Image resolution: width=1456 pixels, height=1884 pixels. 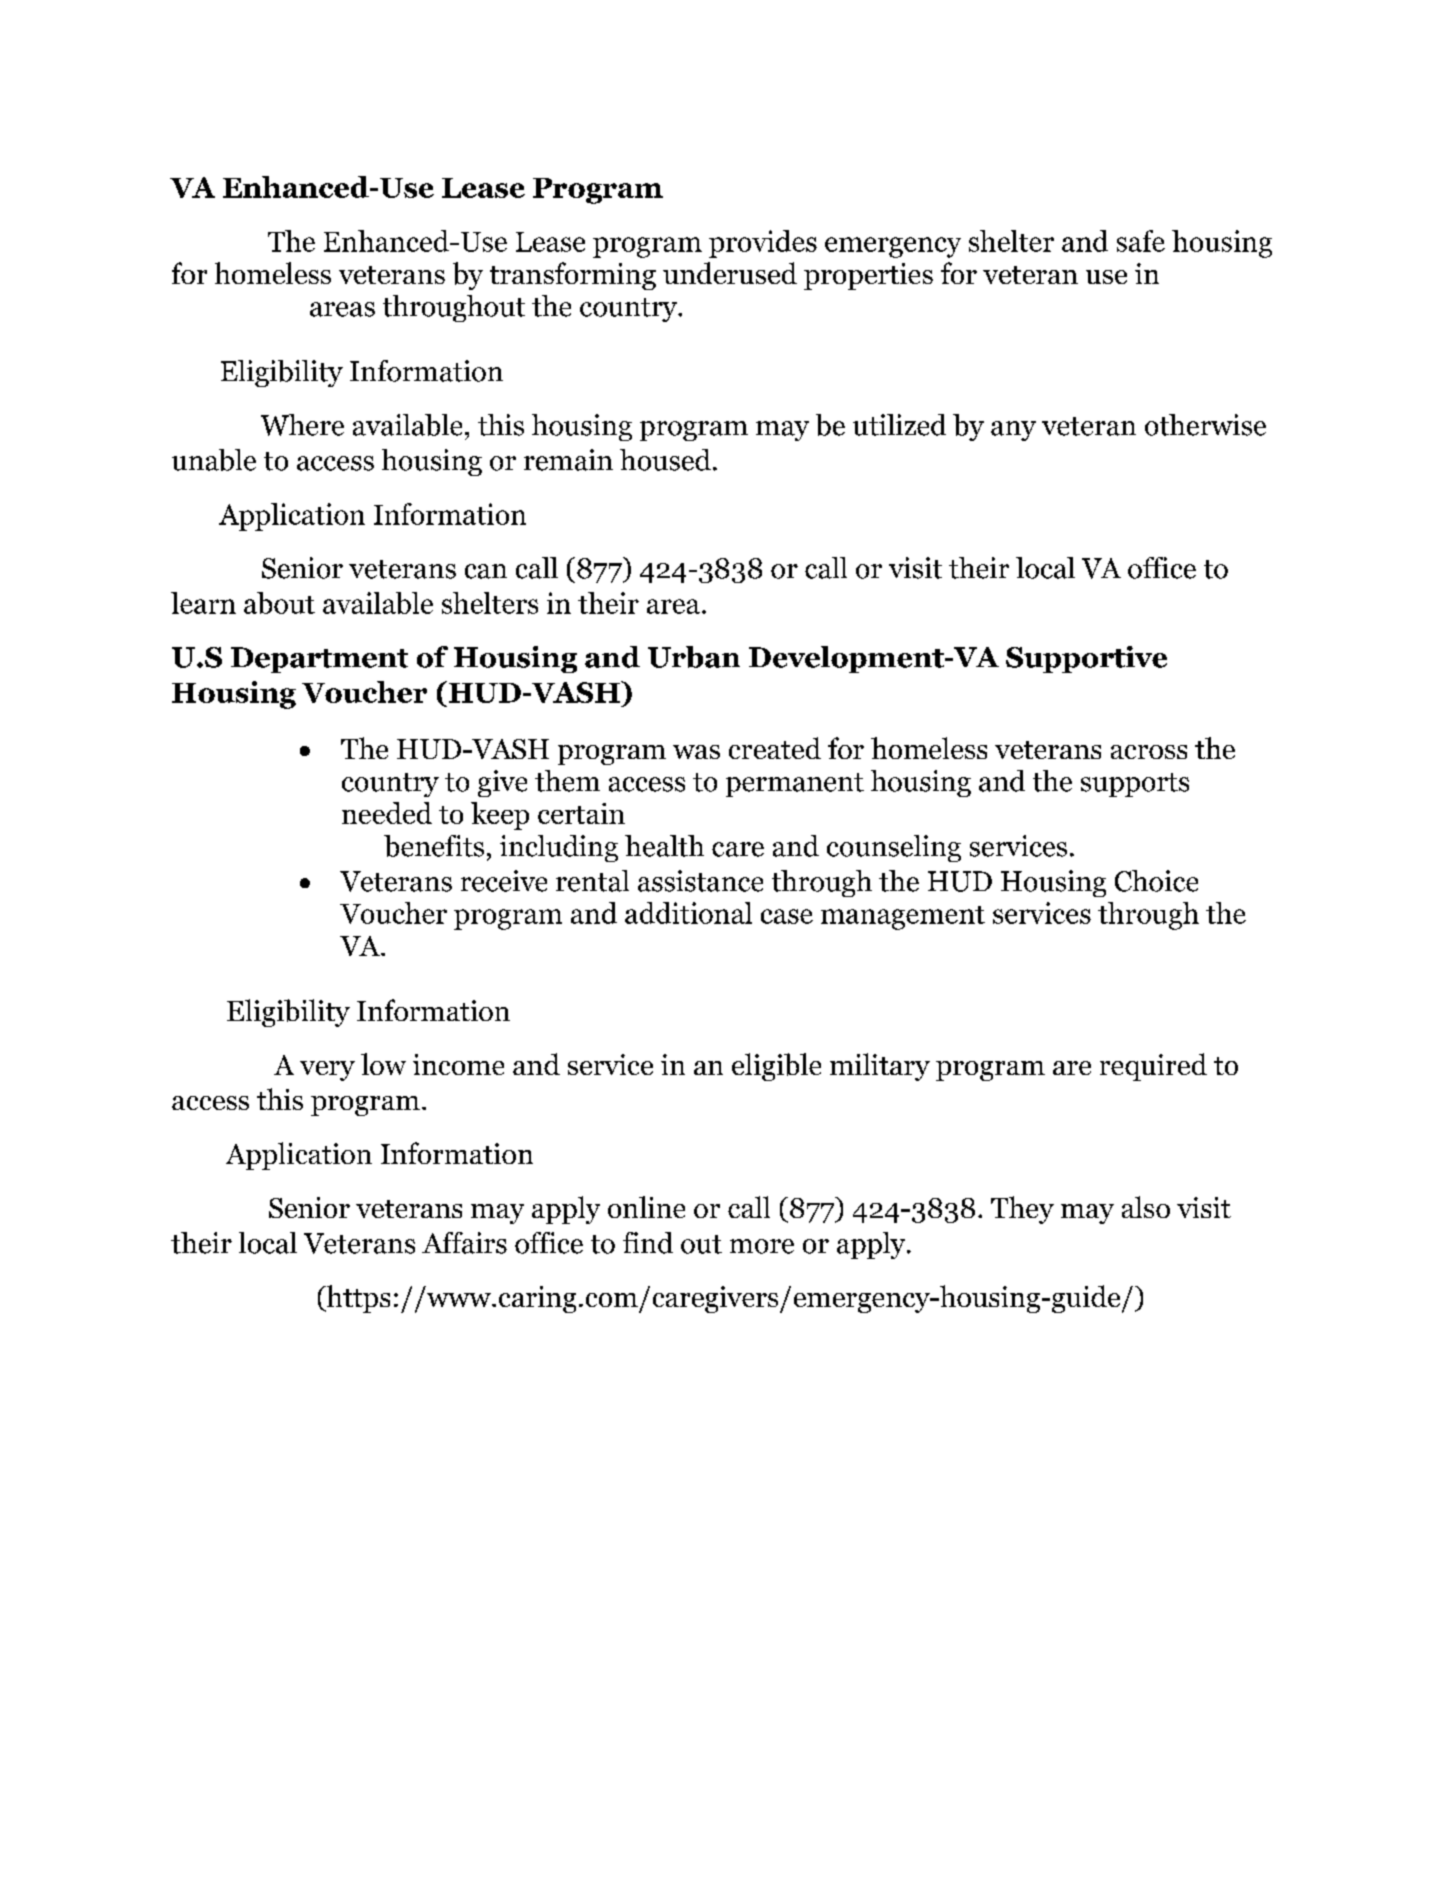 What do you see at coordinates (464, 1243) in the image?
I see `Affairs` at bounding box center [464, 1243].
